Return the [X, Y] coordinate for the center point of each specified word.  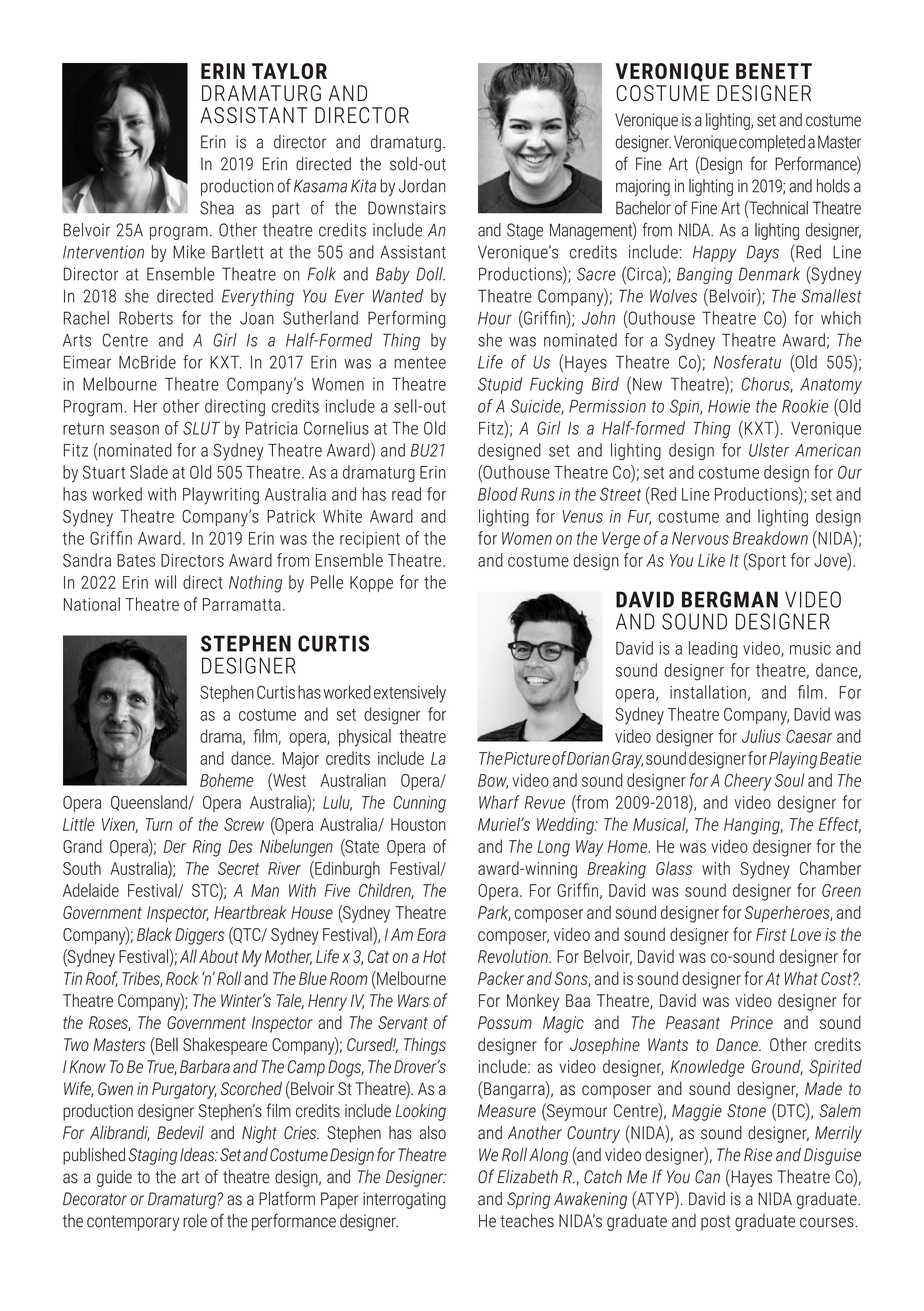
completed [772, 143]
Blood [497, 494]
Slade [149, 472]
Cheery [748, 782]
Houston [418, 824]
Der [175, 846]
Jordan [421, 186]
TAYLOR [289, 71]
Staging [152, 1156]
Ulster [769, 450]
